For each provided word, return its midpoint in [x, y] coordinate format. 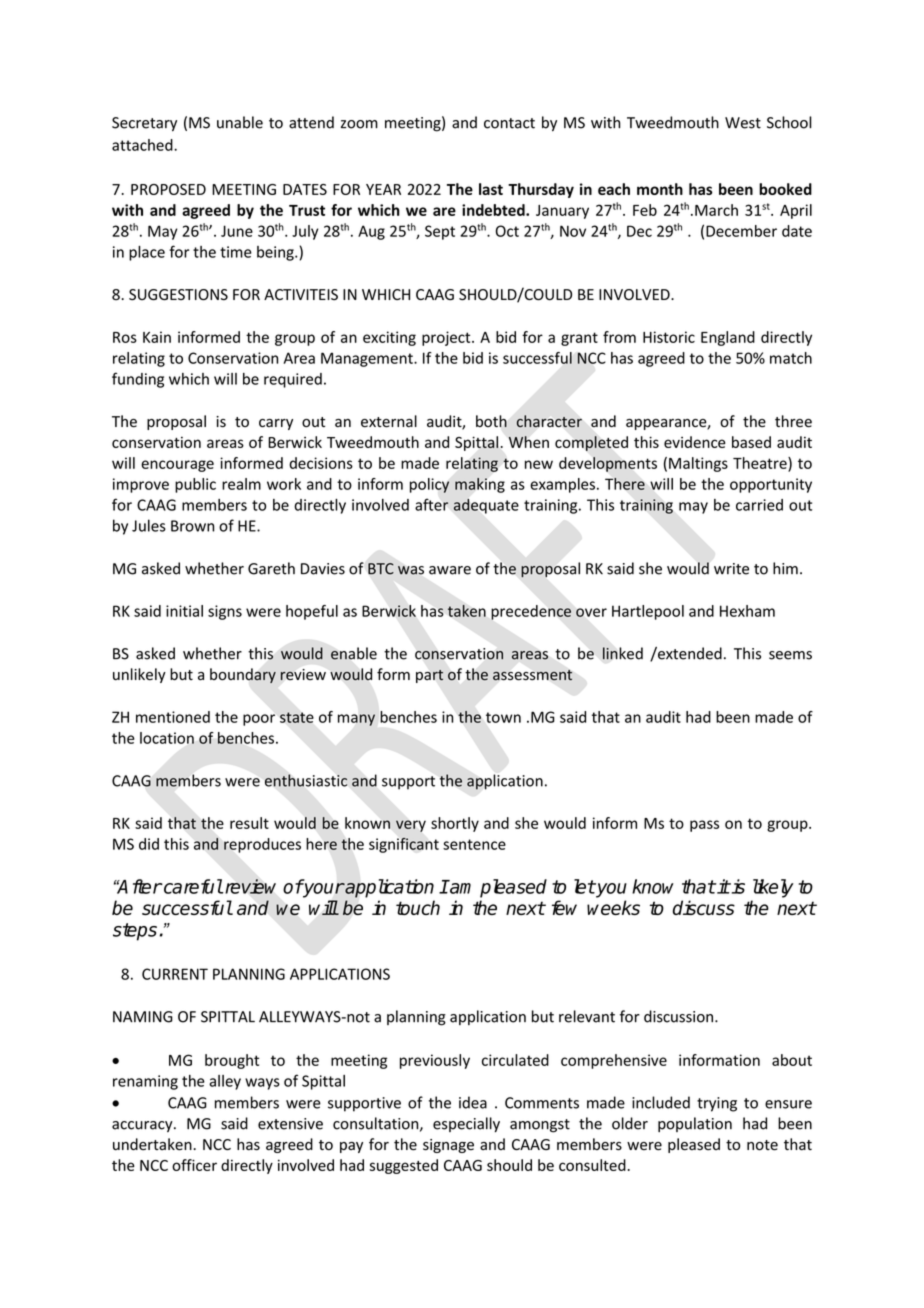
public [195, 485]
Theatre [761, 464]
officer [194, 1165]
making [480, 485]
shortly [455, 824]
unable [240, 122]
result [249, 823]
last [491, 189]
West [743, 123]
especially [466, 1124]
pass [704, 826]
